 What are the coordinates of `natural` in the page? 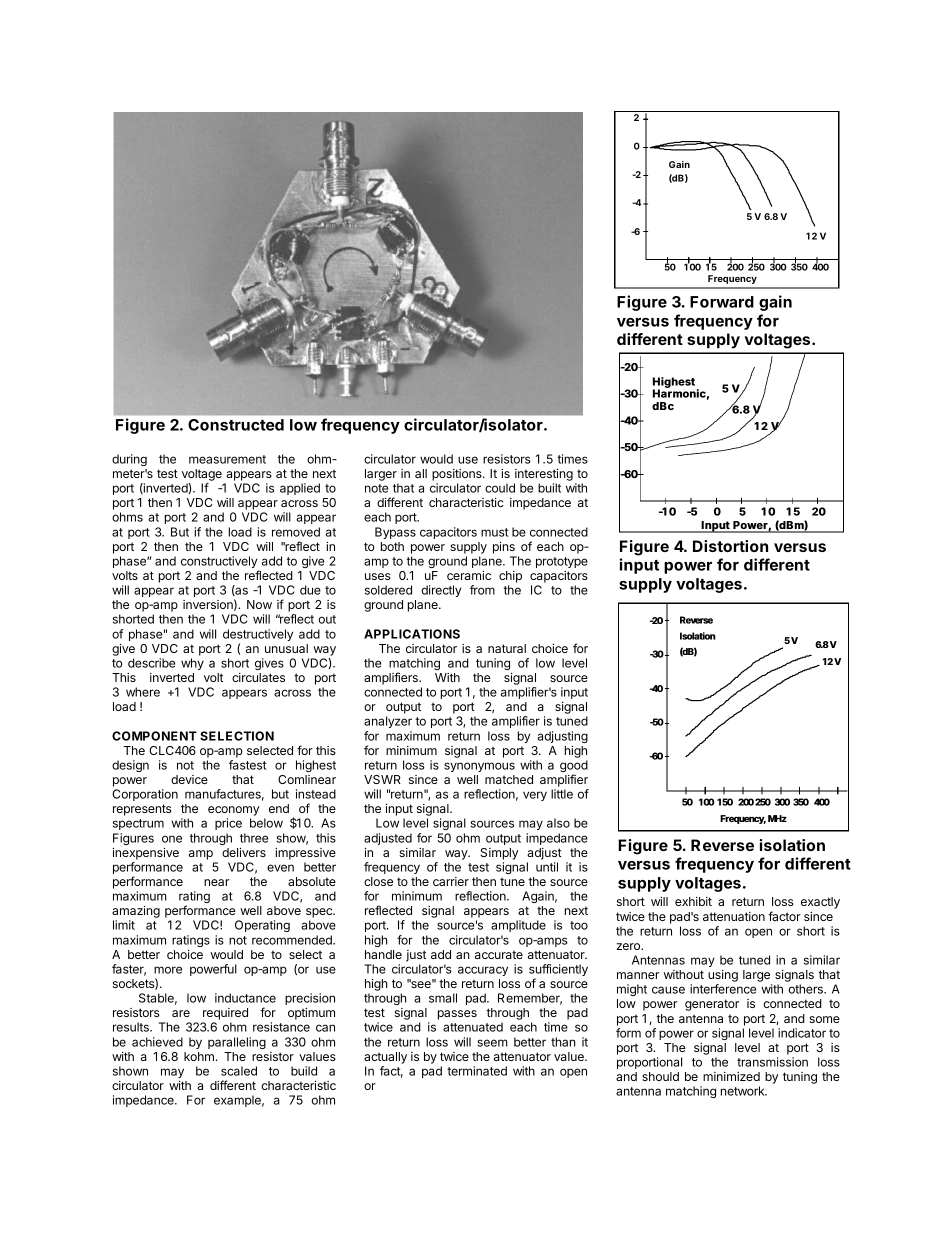 It's located at (507, 648).
